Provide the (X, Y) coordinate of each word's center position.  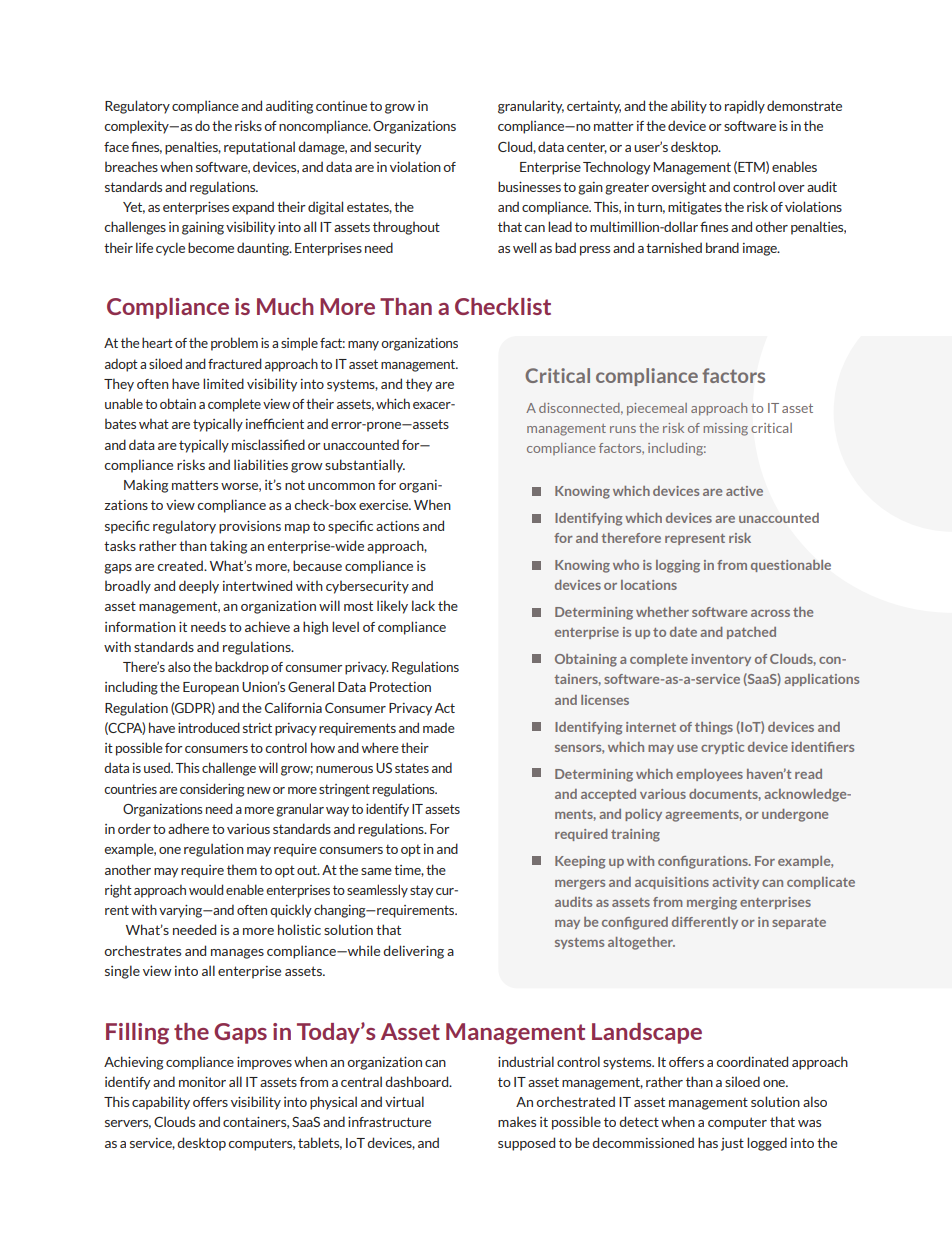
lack (423, 605)
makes (517, 1121)
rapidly (745, 107)
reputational (259, 148)
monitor (202, 1082)
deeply (199, 587)
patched (751, 633)
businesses (529, 186)
